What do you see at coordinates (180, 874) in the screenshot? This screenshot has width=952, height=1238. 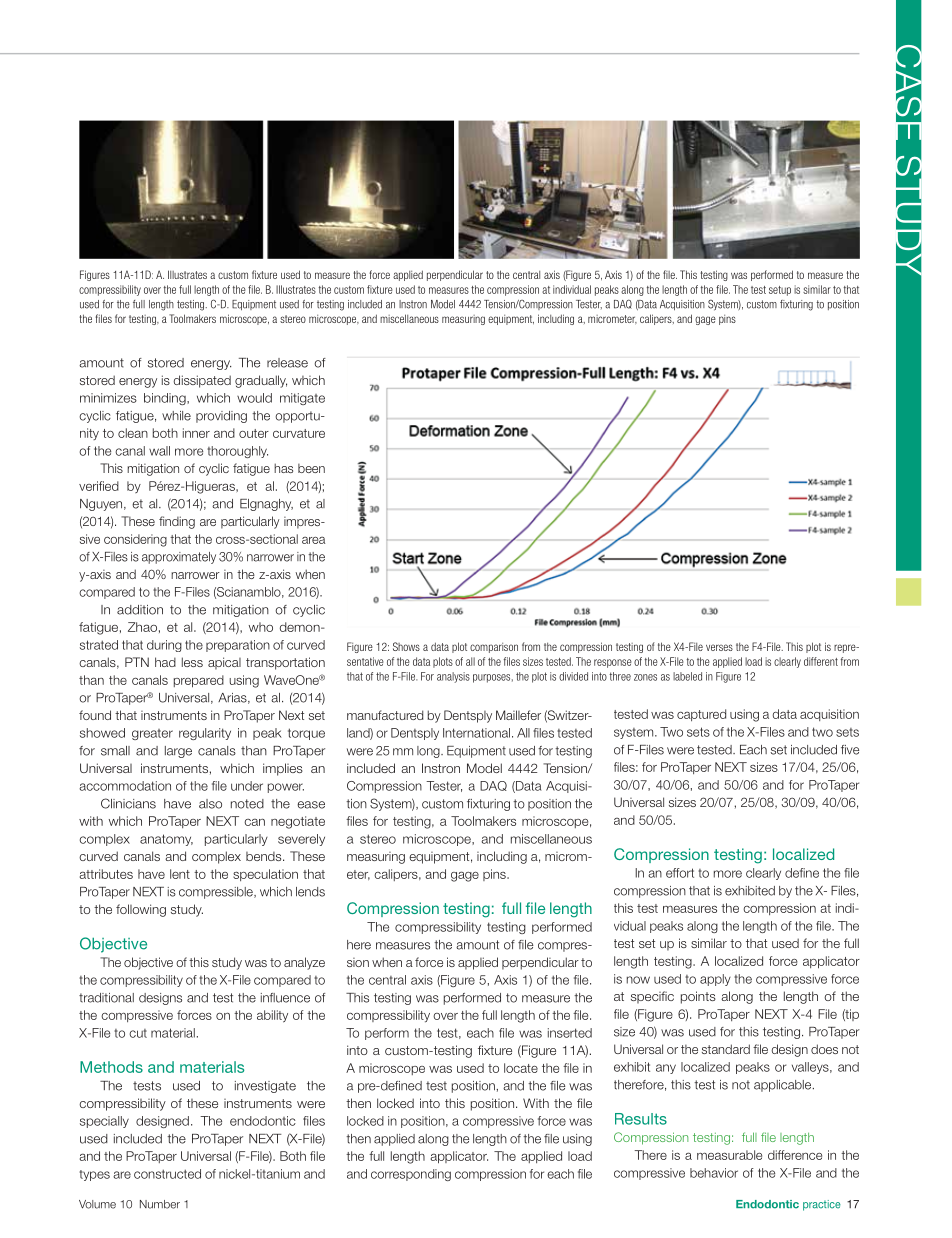 I see `lent` at bounding box center [180, 874].
